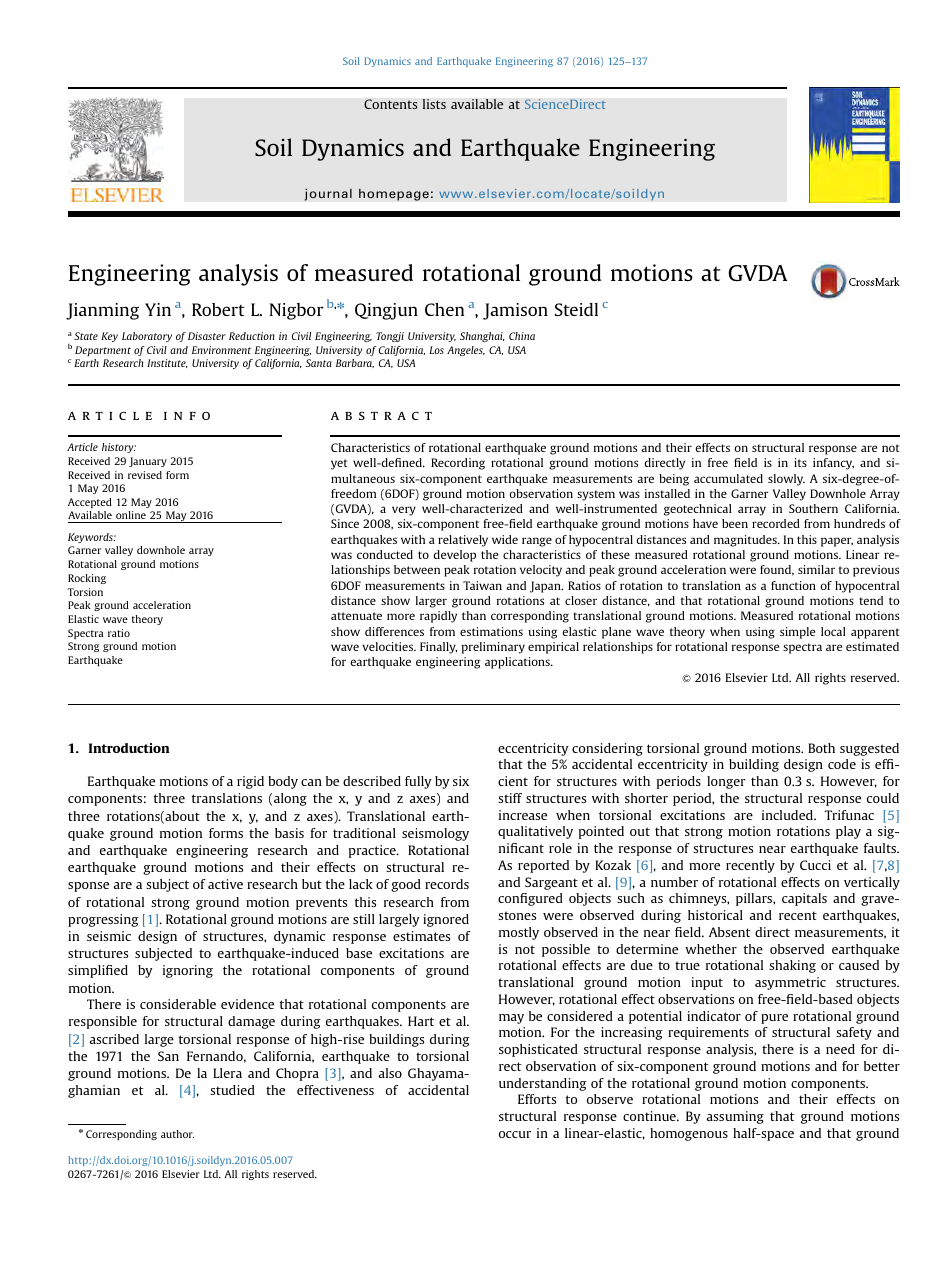 The width and height of the image is (952, 1270). What do you see at coordinates (148, 462) in the image?
I see `January` at bounding box center [148, 462].
